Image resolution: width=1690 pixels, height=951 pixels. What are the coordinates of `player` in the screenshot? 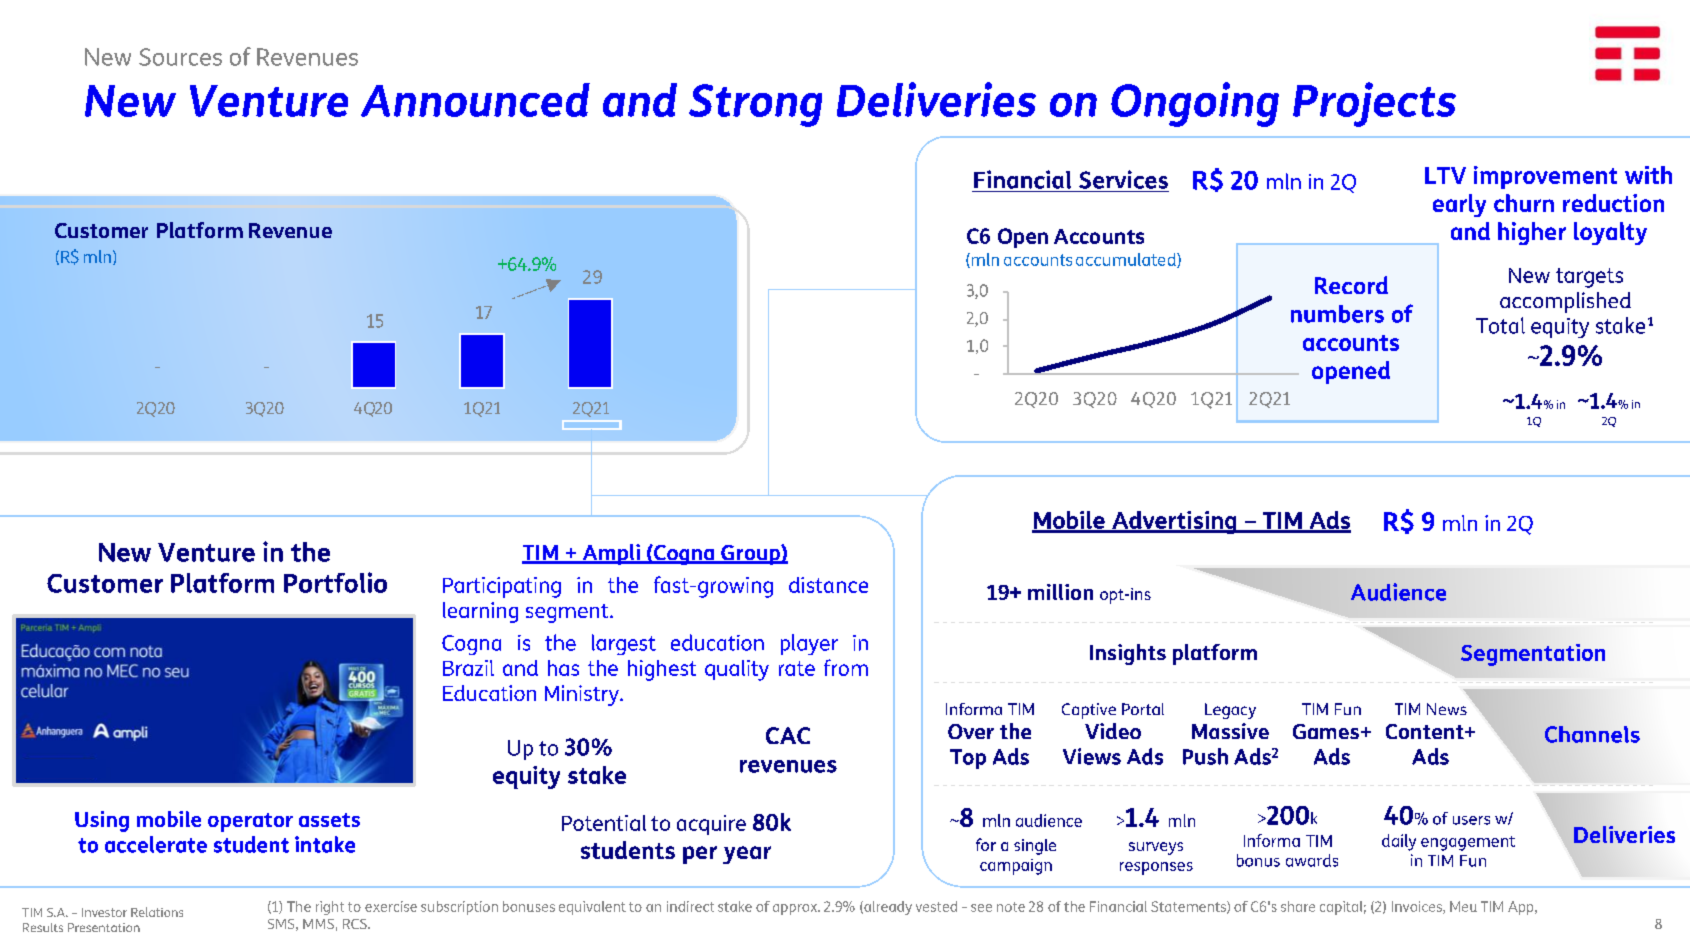 It's located at (809, 644).
